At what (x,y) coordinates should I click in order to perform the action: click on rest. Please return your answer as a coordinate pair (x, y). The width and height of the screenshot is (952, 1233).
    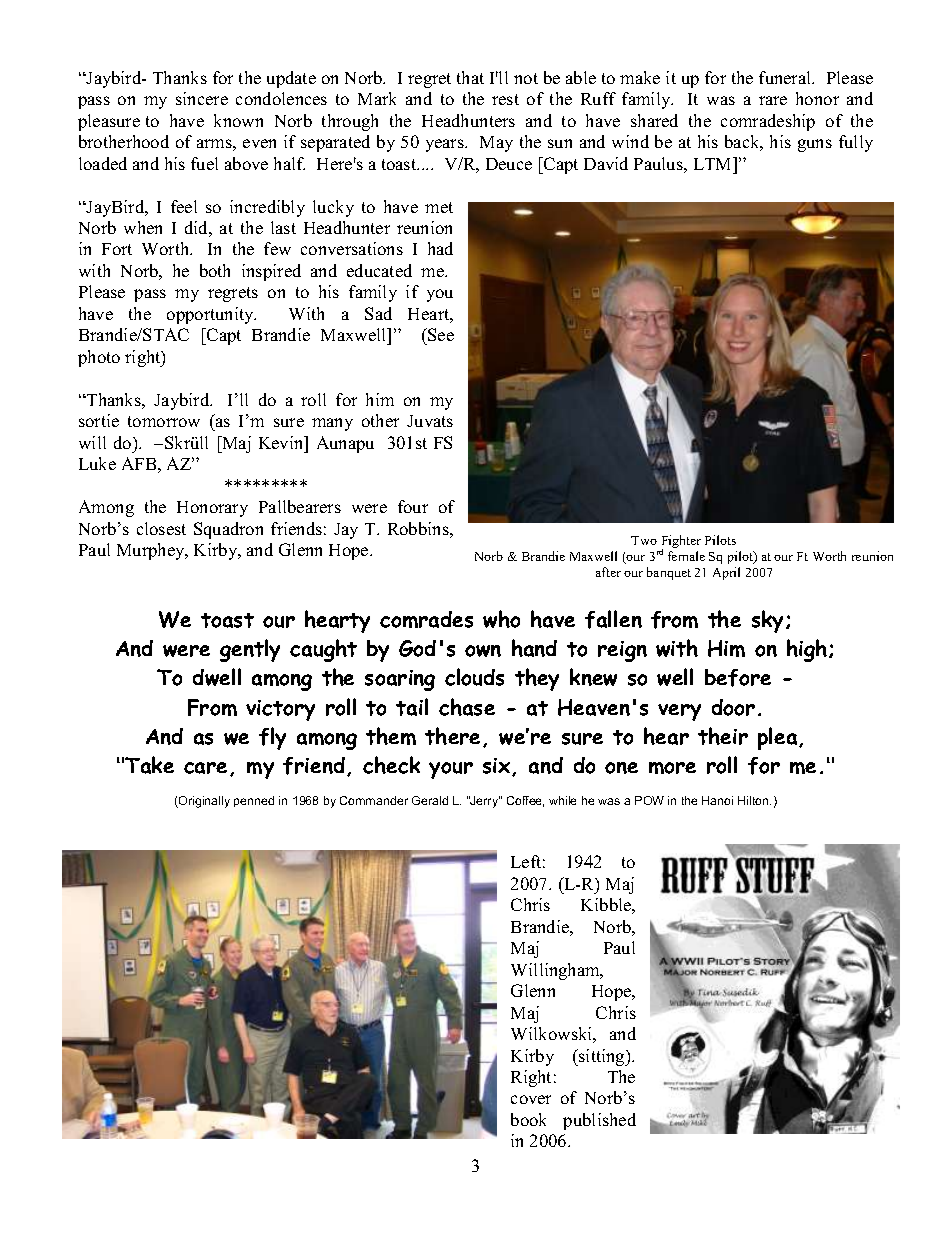
    Looking at the image, I should click on (505, 99).
